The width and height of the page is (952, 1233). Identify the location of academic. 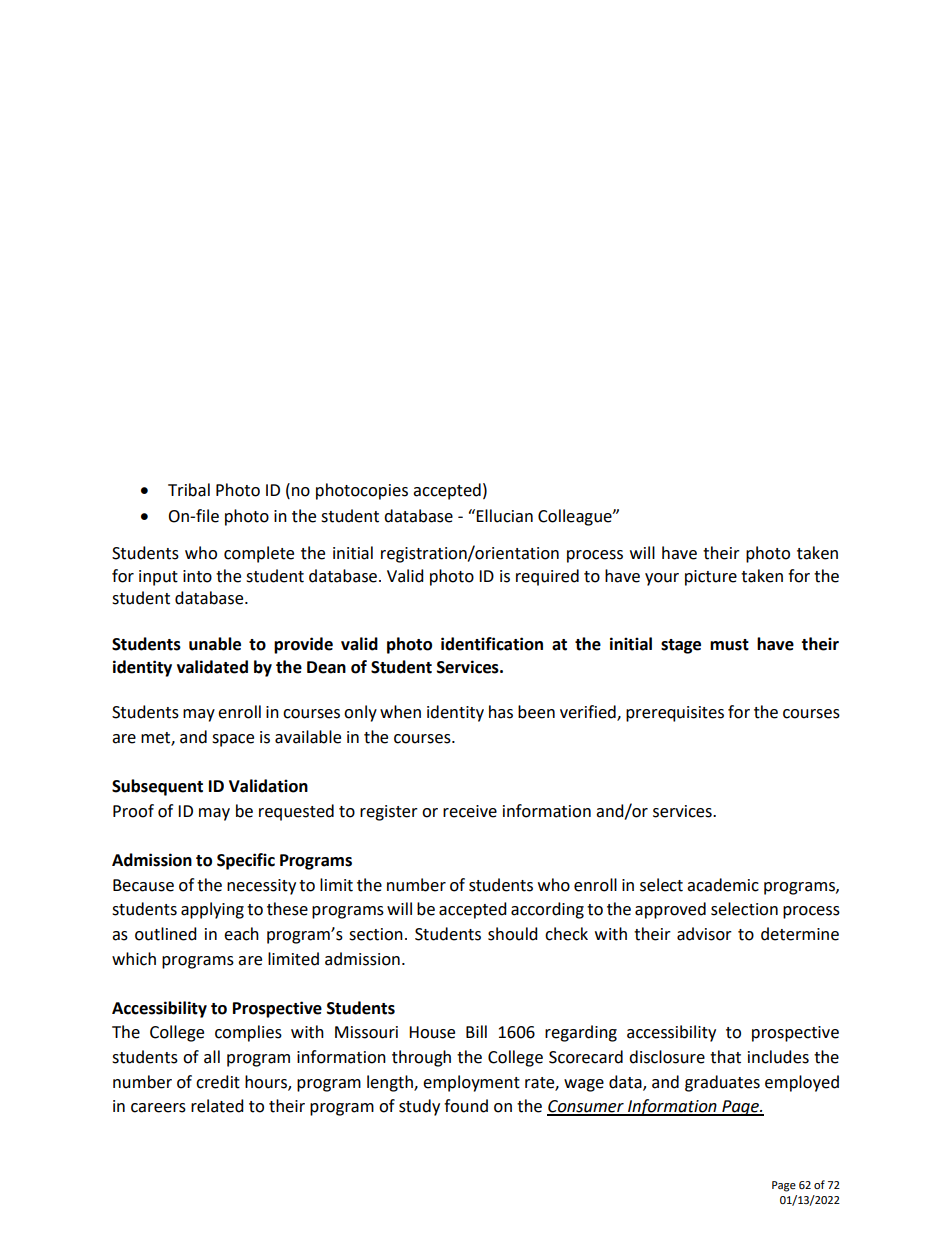
(723, 885).
